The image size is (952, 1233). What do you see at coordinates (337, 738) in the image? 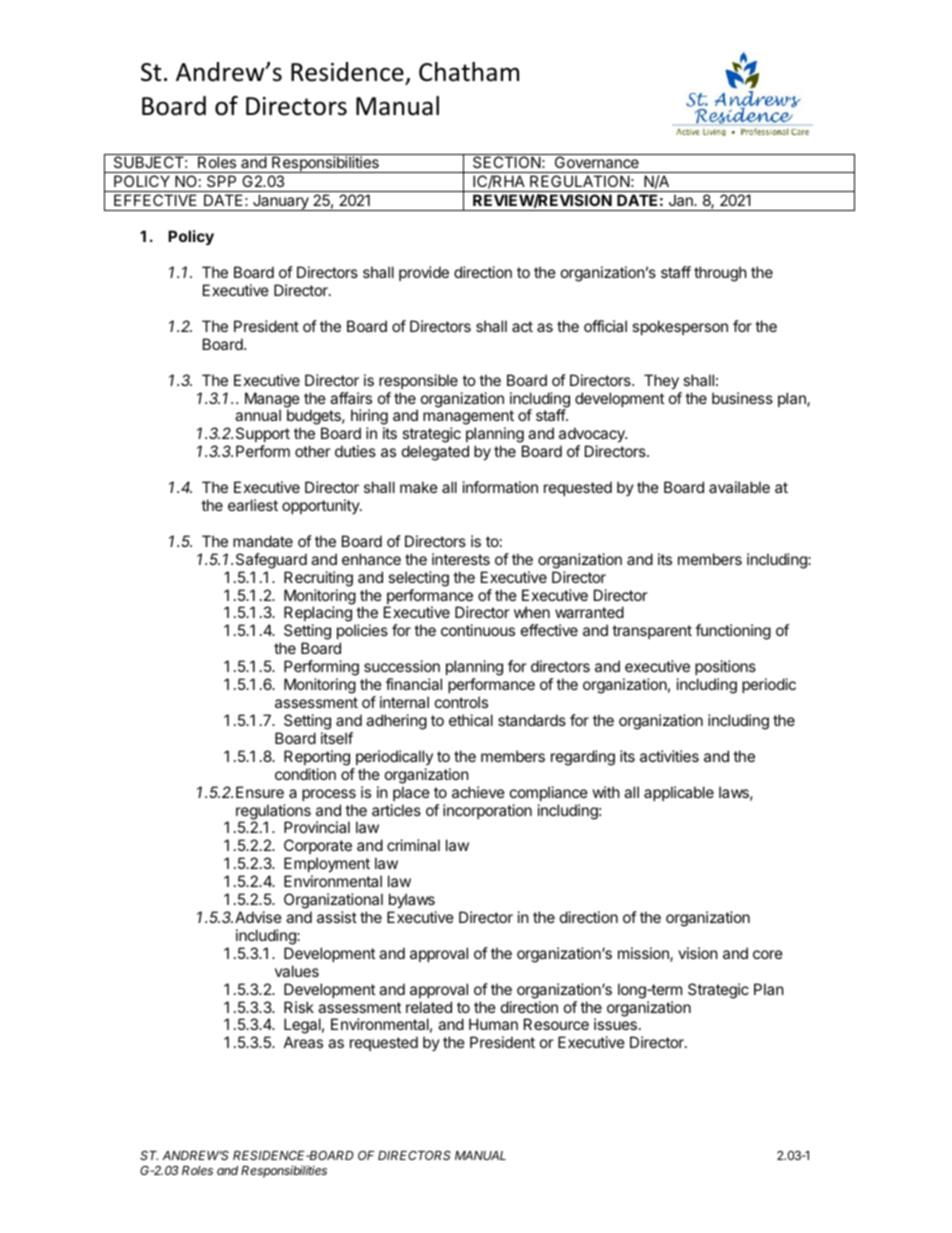
I see `itself` at bounding box center [337, 738].
